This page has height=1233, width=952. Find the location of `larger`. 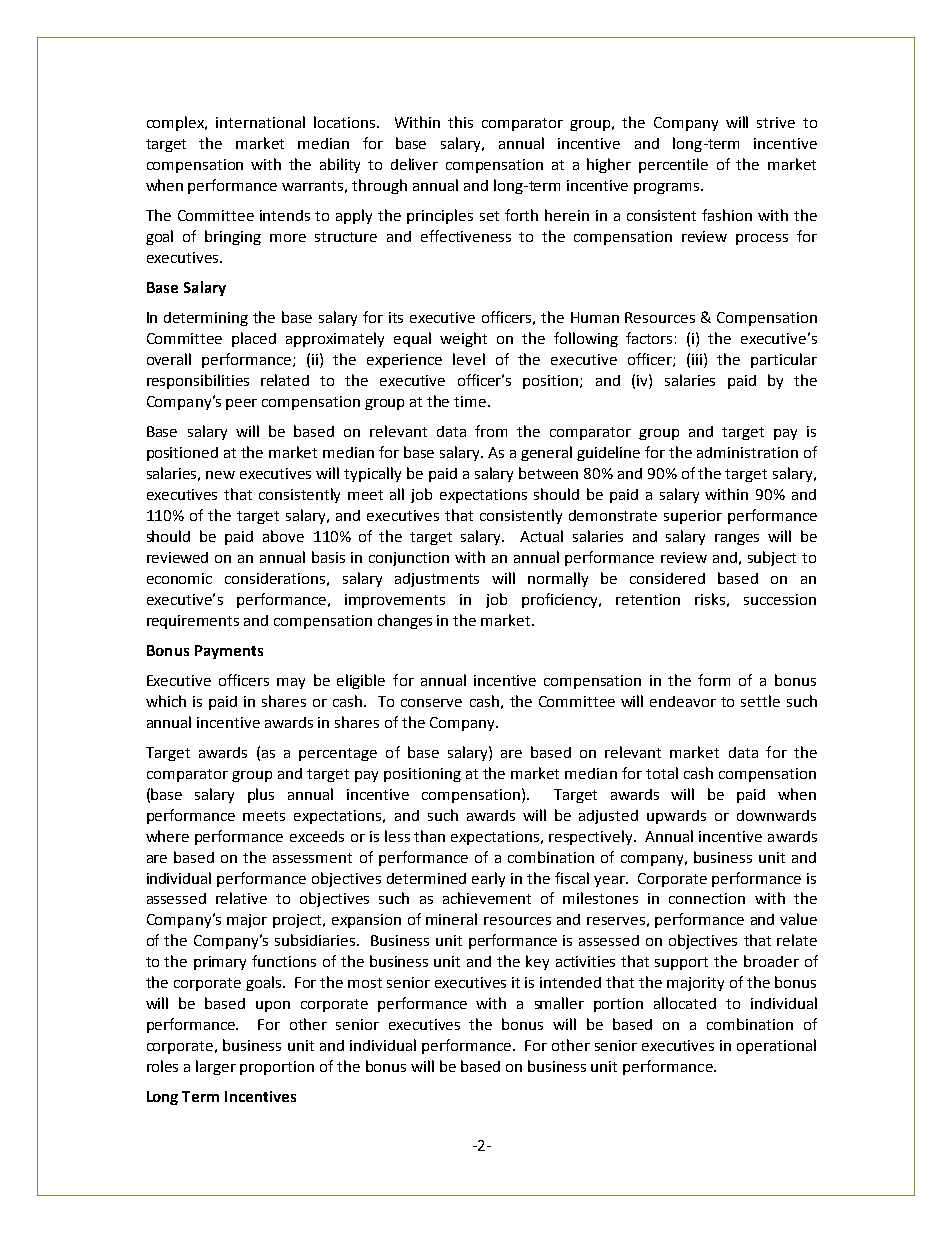

larger is located at coordinates (216, 1067).
